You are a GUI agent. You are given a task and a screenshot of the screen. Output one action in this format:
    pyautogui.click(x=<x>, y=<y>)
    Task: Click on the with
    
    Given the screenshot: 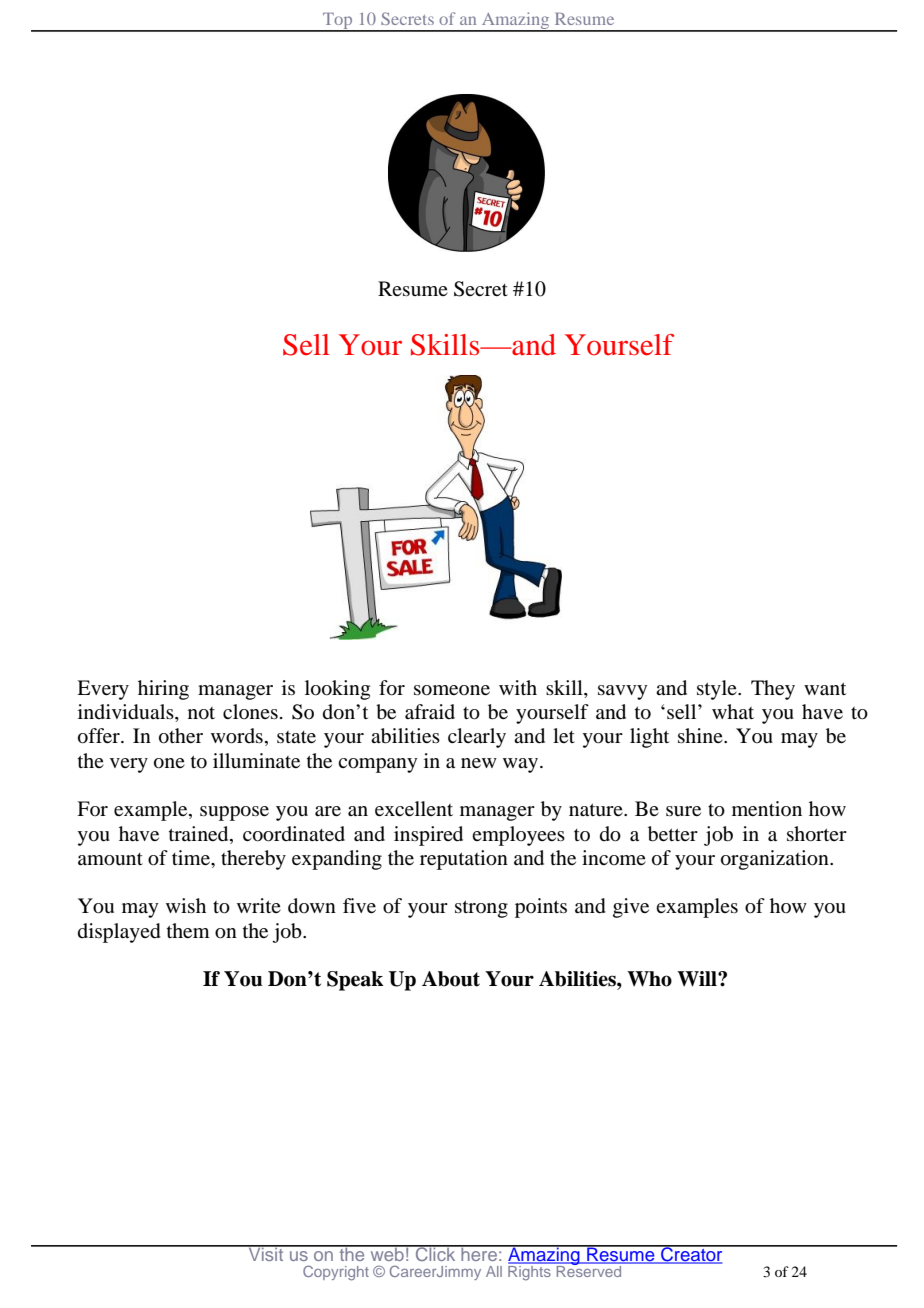 What is the action you would take?
    pyautogui.click(x=518, y=687)
